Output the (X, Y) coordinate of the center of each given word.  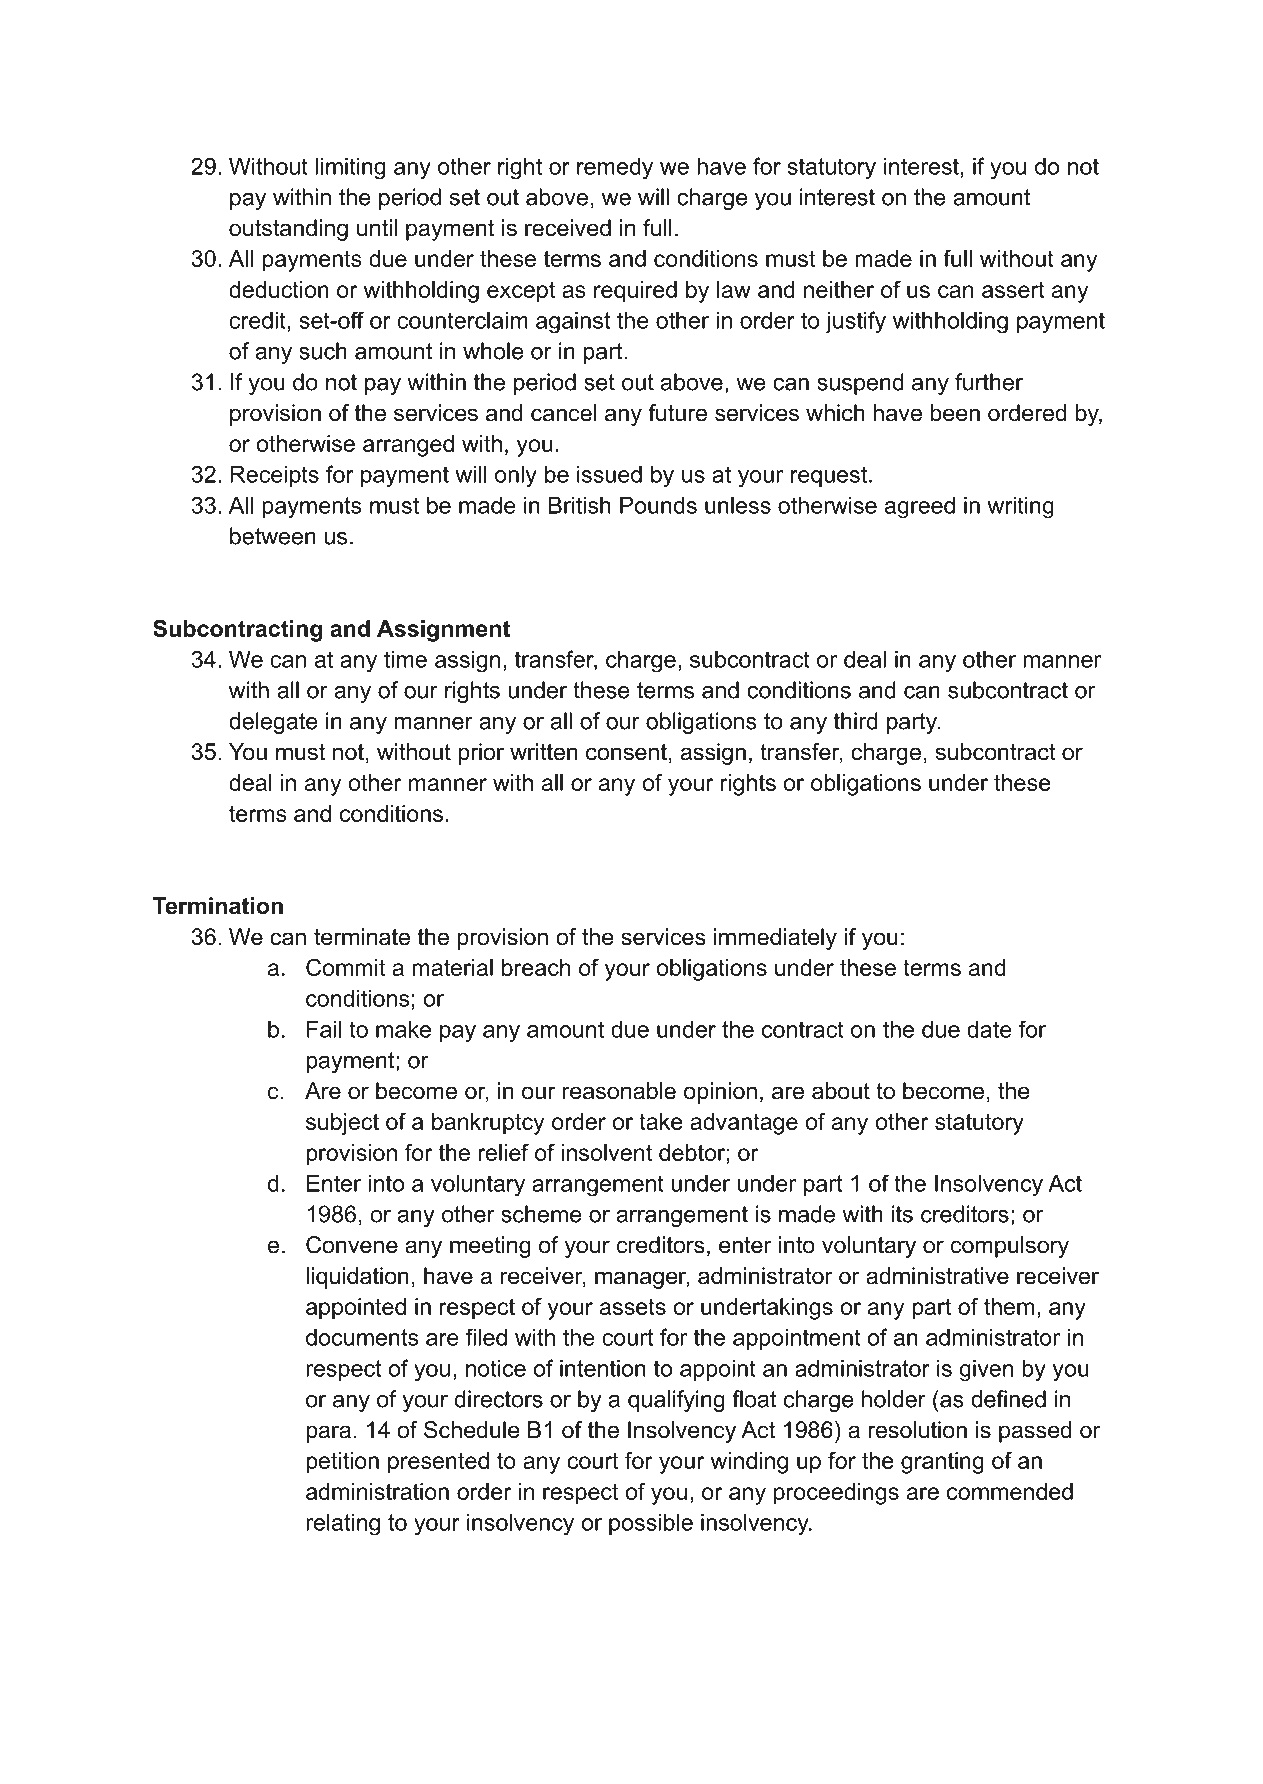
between (273, 536)
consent (626, 752)
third (856, 721)
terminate (362, 937)
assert (1013, 290)
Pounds (658, 505)
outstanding (288, 230)
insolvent (606, 1152)
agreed (920, 508)
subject (342, 1124)
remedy (615, 169)
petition (342, 1463)
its (902, 1214)
